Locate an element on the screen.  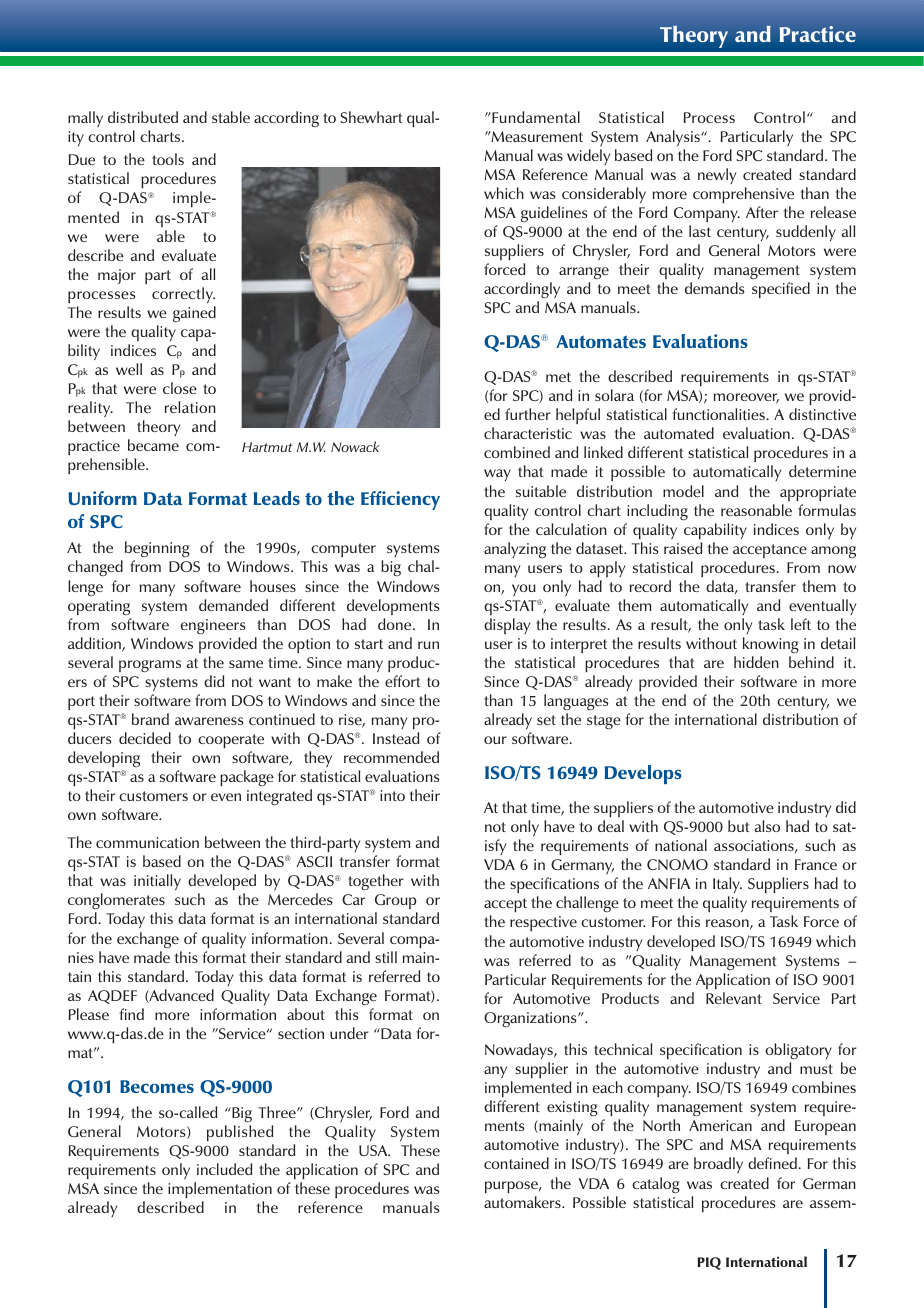
well is located at coordinates (129, 369).
